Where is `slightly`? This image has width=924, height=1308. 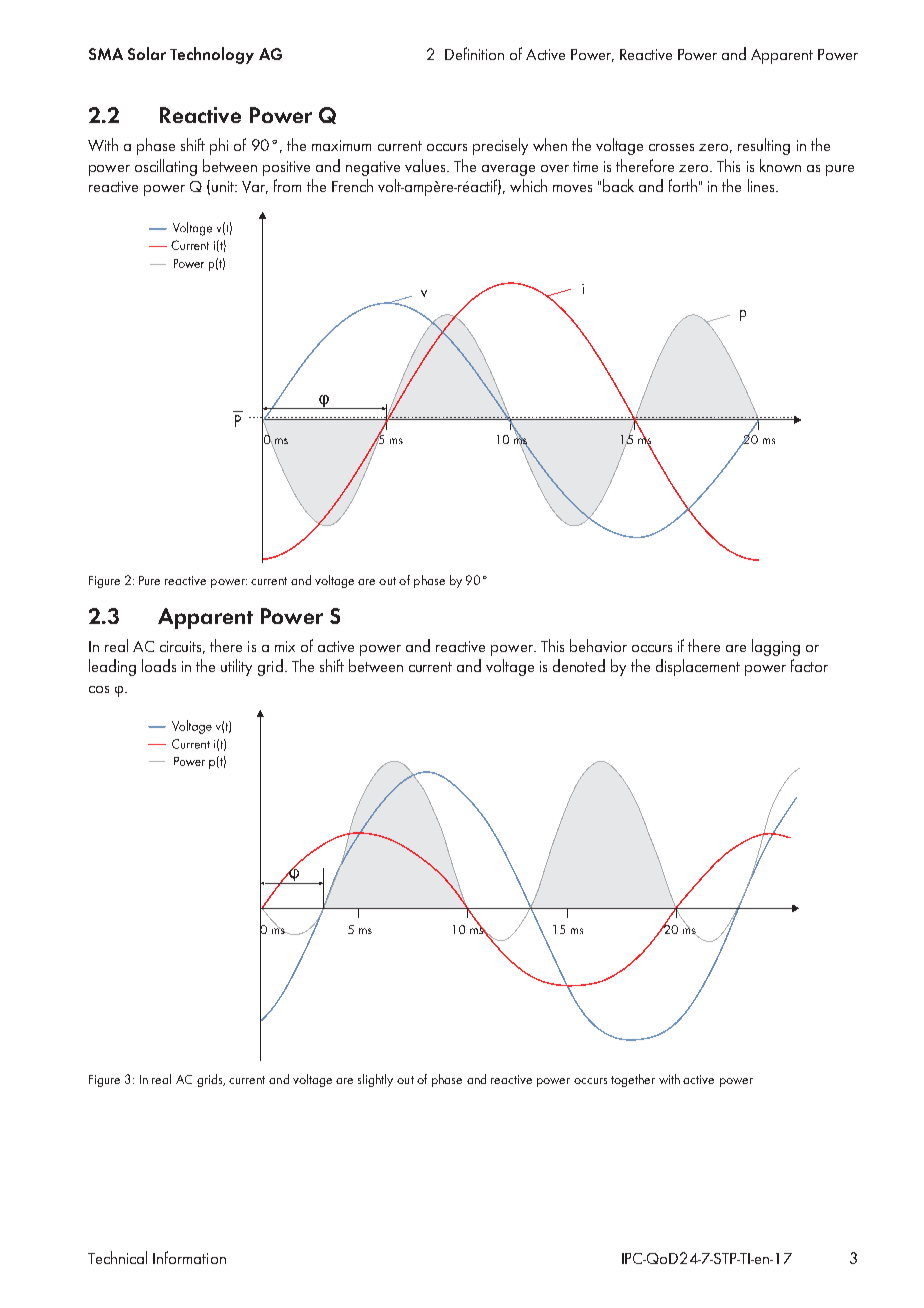 slightly is located at coordinates (375, 1080).
